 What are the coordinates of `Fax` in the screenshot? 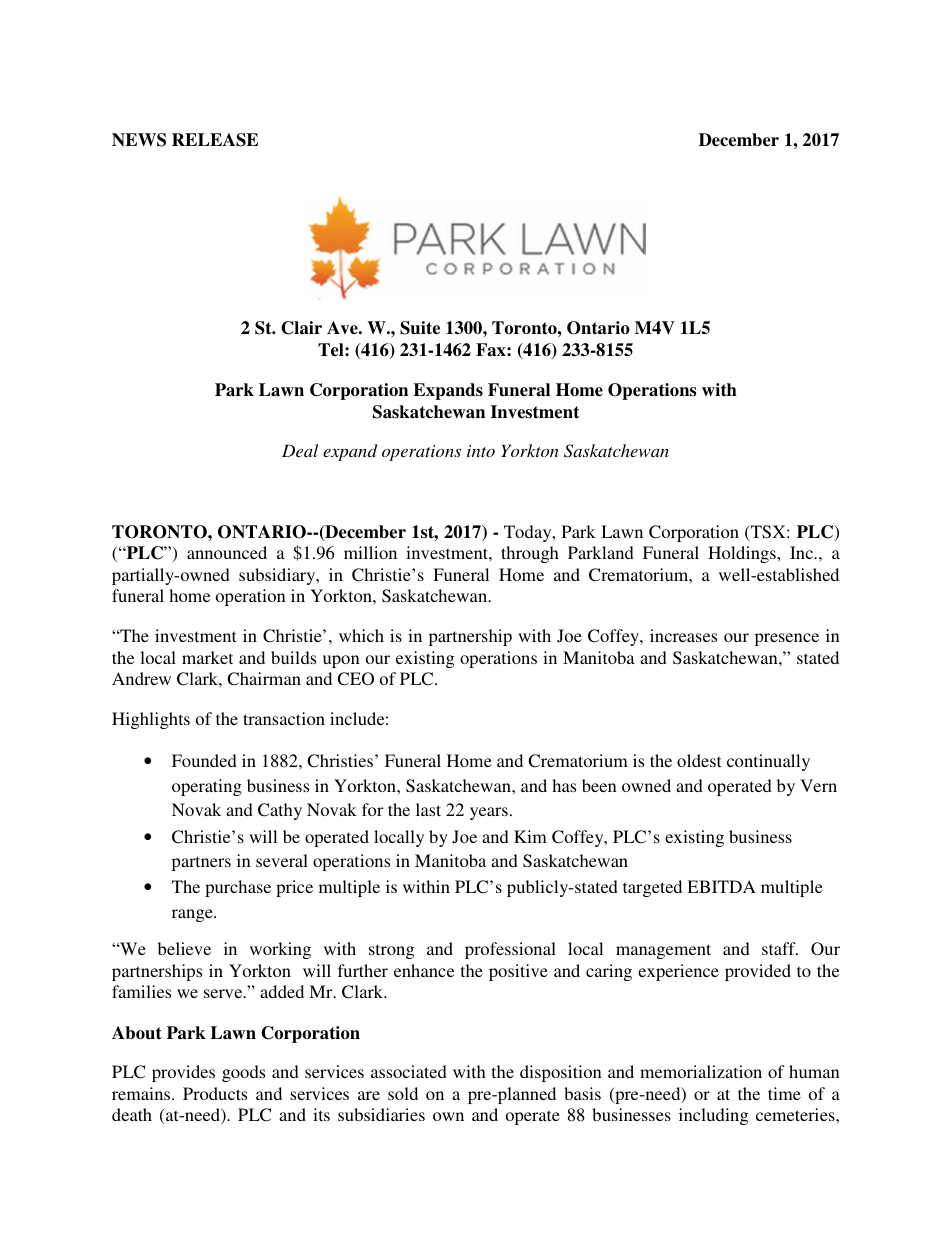 It's located at (492, 350).
